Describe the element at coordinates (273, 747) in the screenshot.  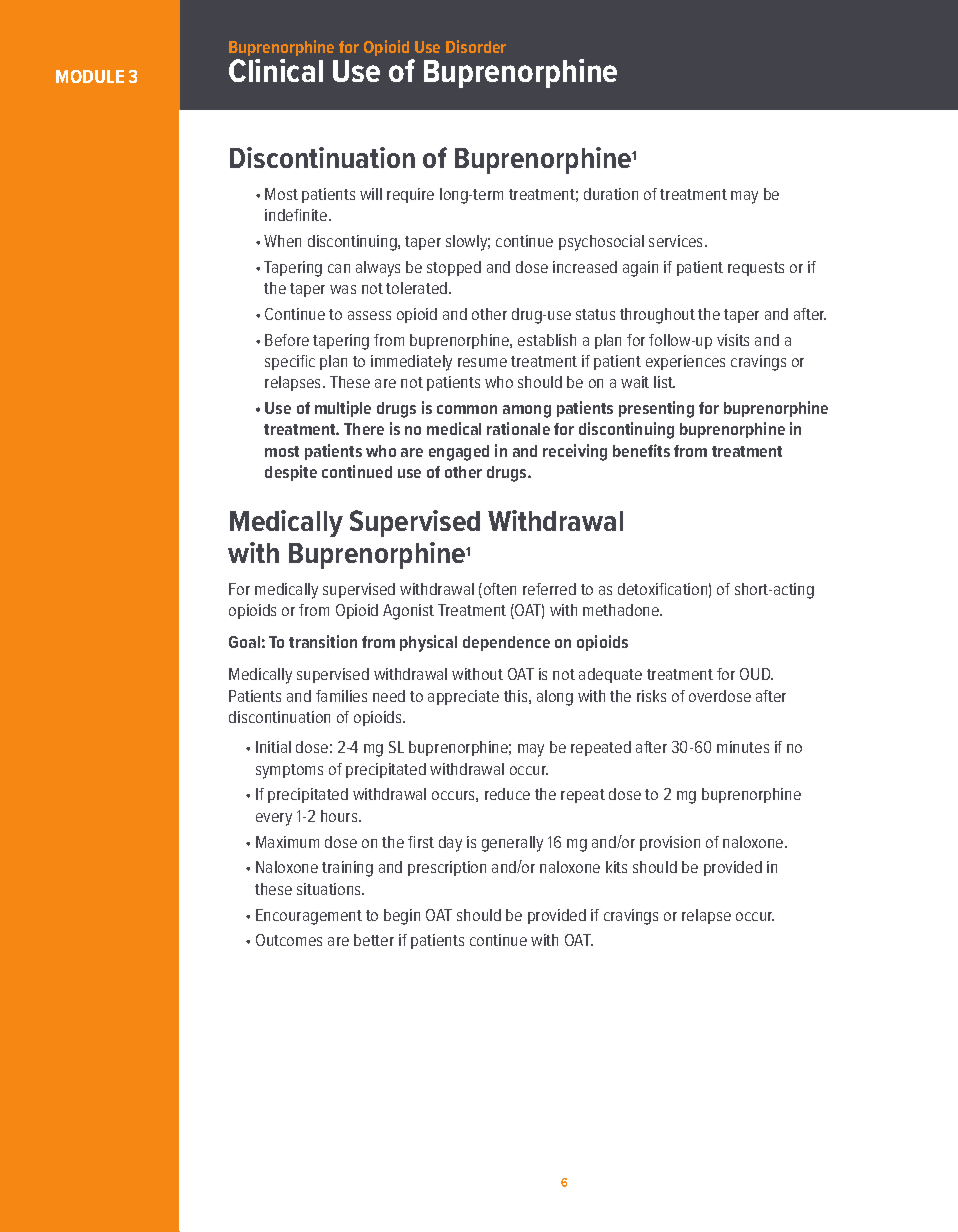
I see `Initial` at that location.
